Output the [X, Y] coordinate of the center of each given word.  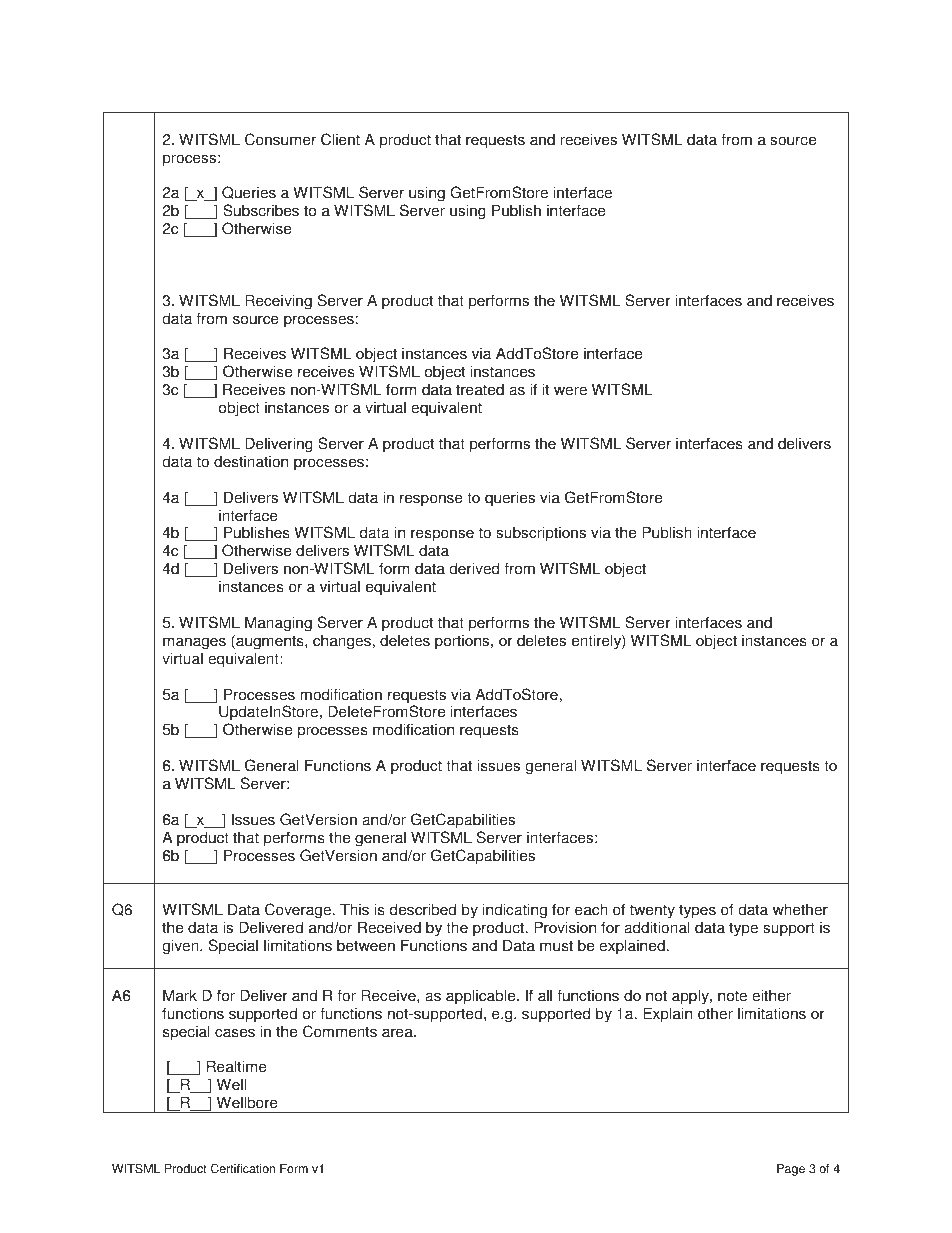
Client [340, 139]
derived [474, 568]
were [570, 391]
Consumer [280, 139]
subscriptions [541, 534]
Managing [278, 624]
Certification [243, 1168]
